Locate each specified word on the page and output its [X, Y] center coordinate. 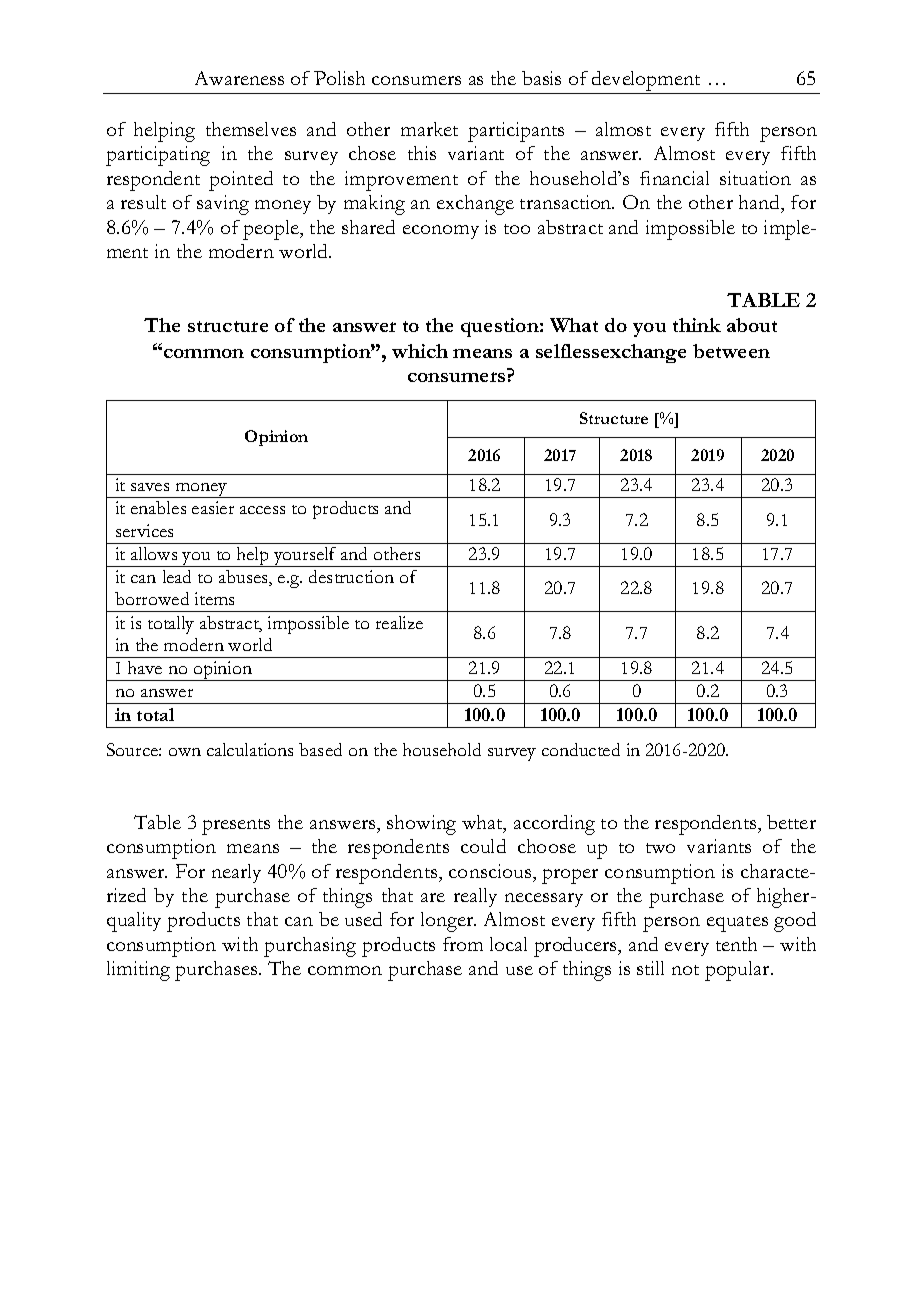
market [429, 129]
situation [755, 178]
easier [213, 507]
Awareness [239, 78]
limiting [138, 971]
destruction [351, 576]
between [731, 351]
